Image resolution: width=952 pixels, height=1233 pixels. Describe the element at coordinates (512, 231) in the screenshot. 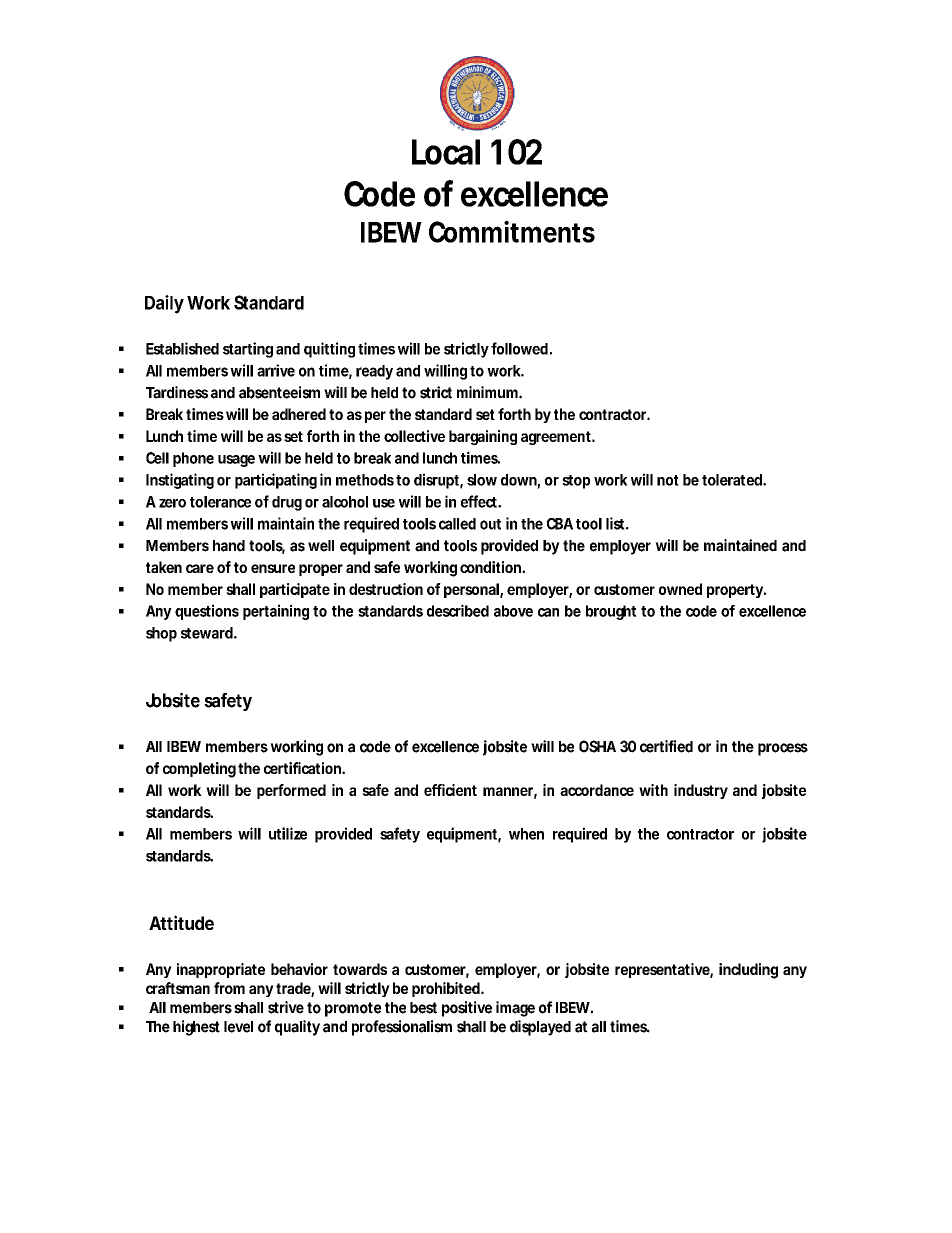

I see `Commitments` at that location.
